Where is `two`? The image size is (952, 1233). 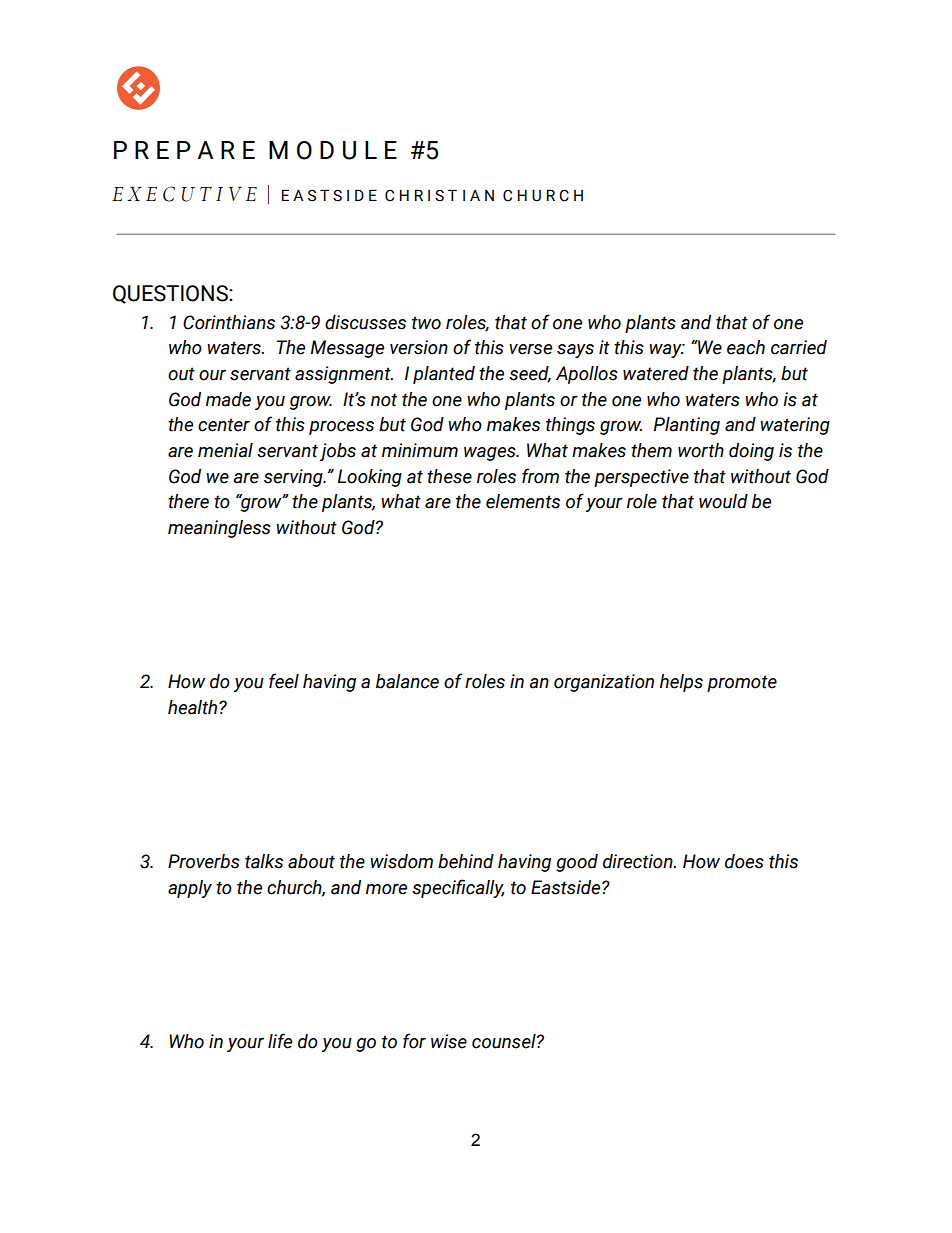
two is located at coordinates (426, 323).
